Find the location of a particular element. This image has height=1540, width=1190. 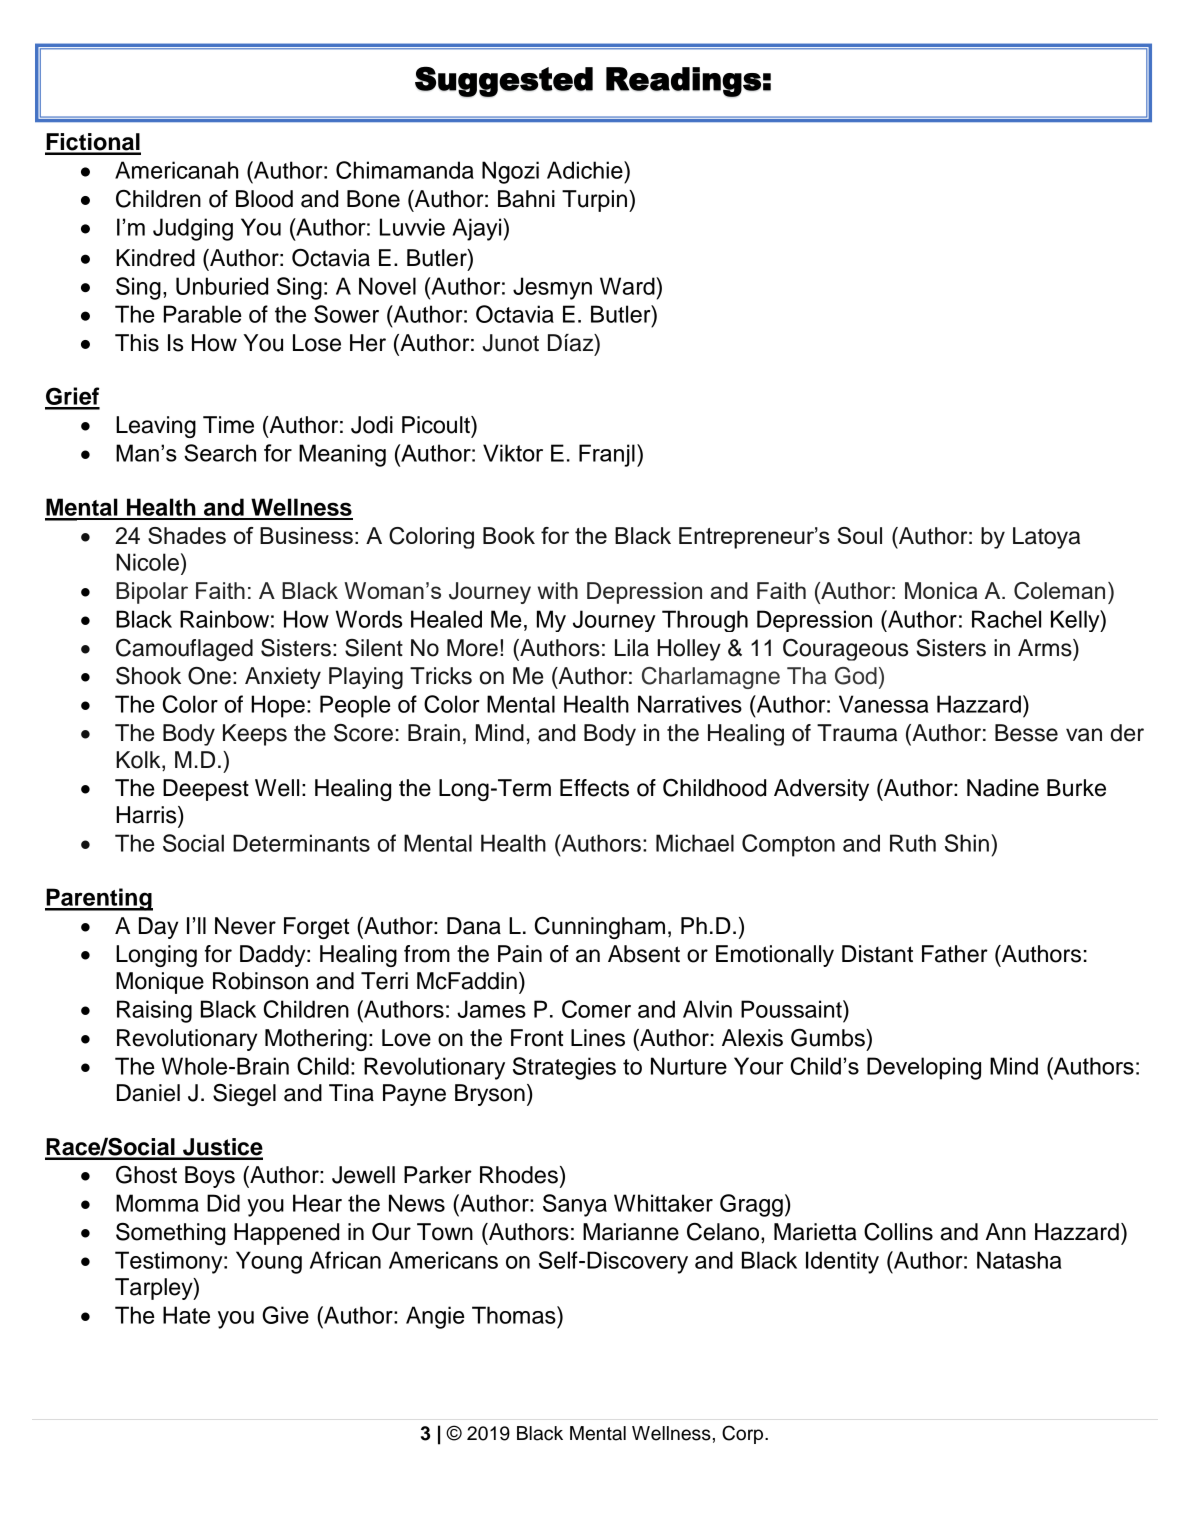

Corp is located at coordinates (744, 1434).
